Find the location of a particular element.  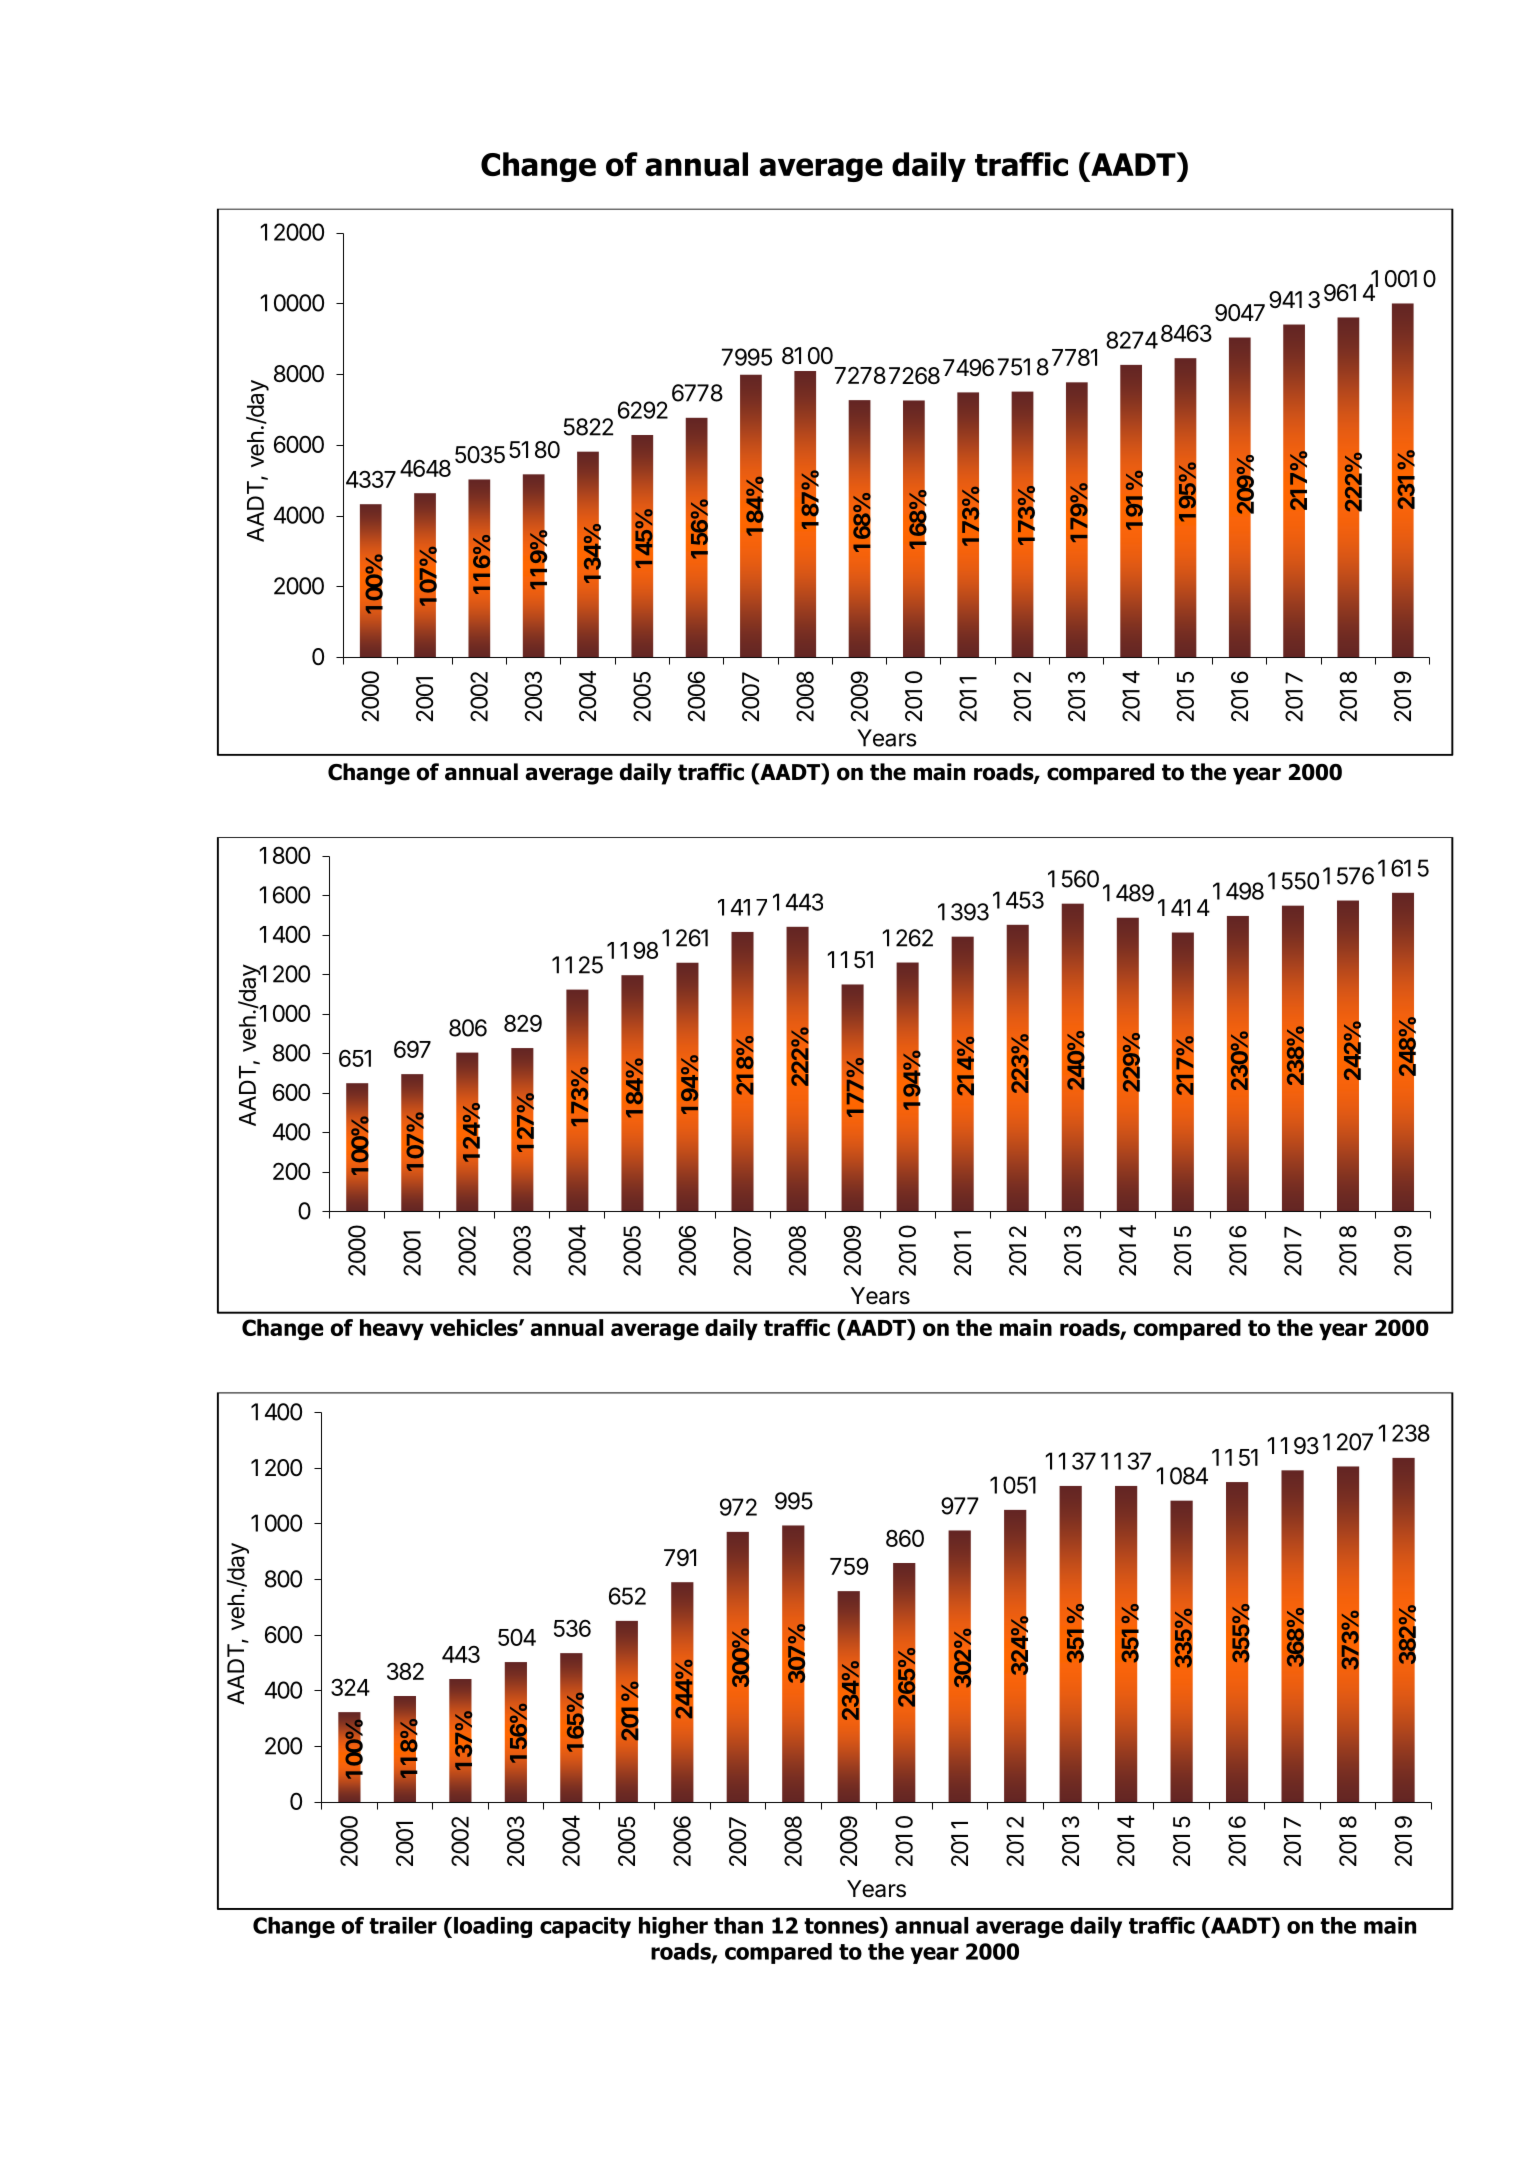

higher is located at coordinates (673, 1927).
